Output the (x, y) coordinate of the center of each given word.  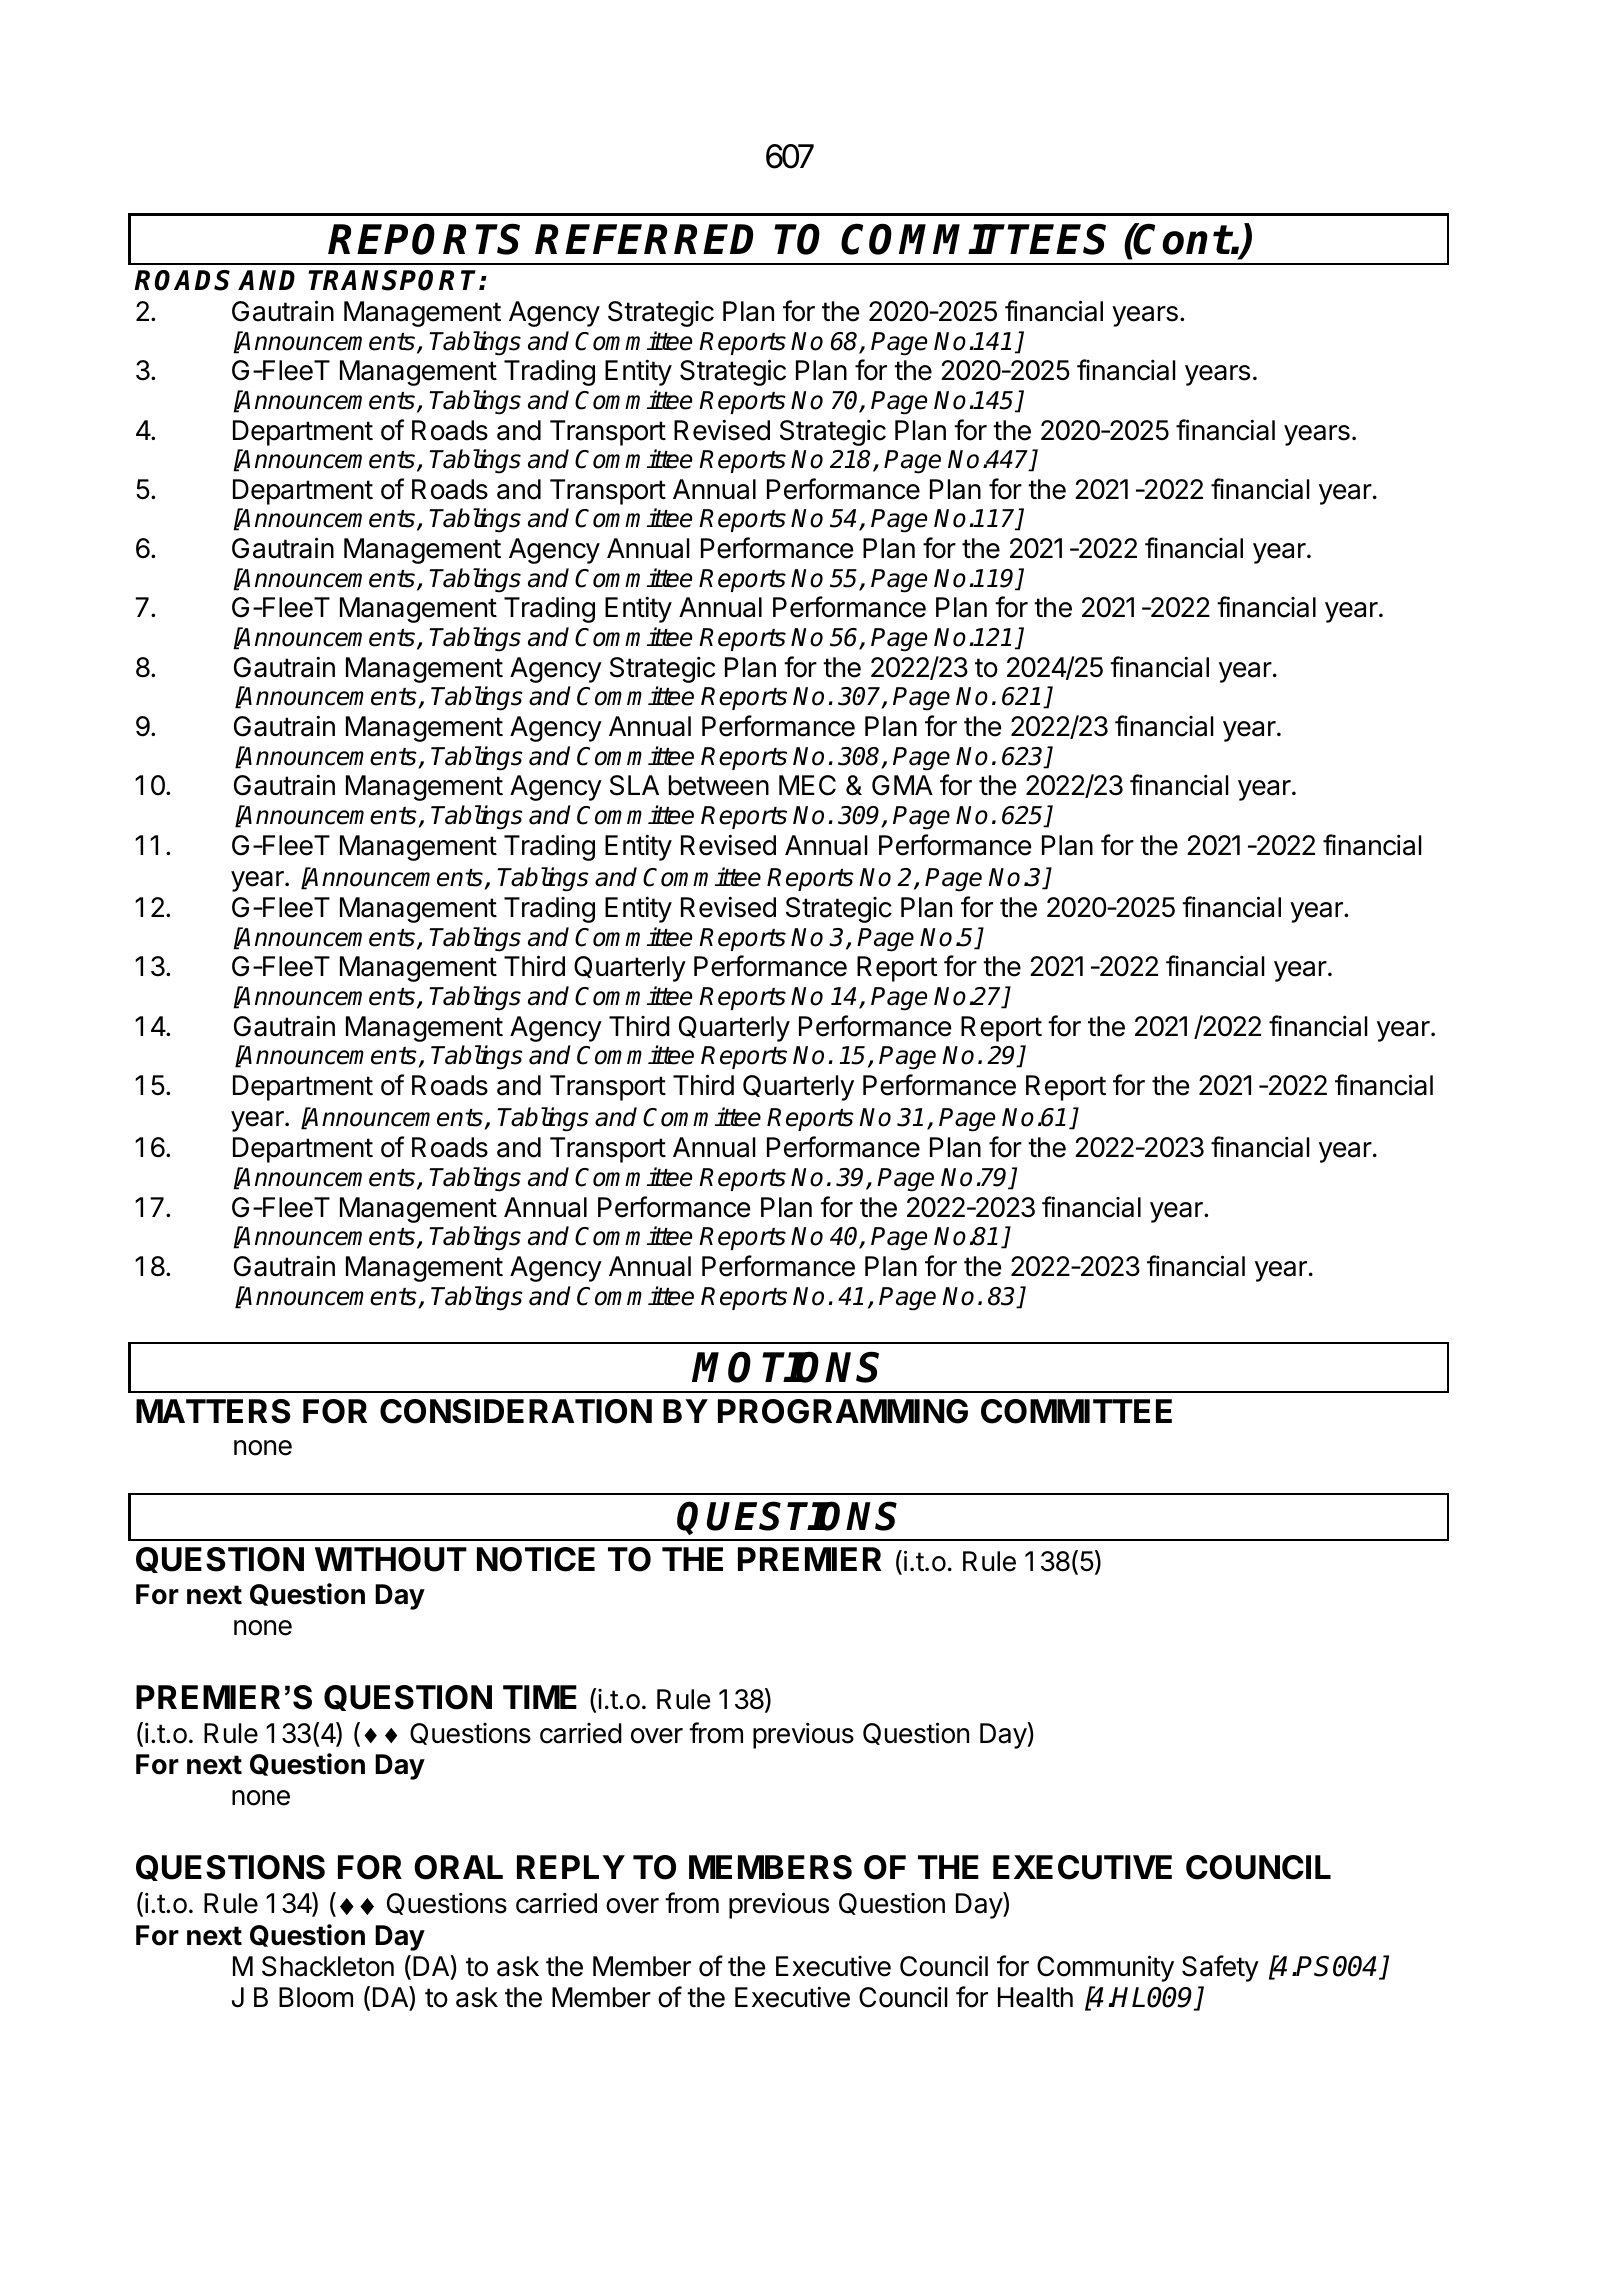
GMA (902, 785)
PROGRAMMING (843, 1411)
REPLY (571, 1867)
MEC (807, 785)
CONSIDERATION (516, 1411)
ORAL (458, 1867)
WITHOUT (391, 1559)
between (719, 785)
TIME (540, 1697)
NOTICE (536, 1559)
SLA (634, 785)
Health (1035, 1997)
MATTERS (213, 1411)
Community (1105, 1968)
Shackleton (328, 1966)
